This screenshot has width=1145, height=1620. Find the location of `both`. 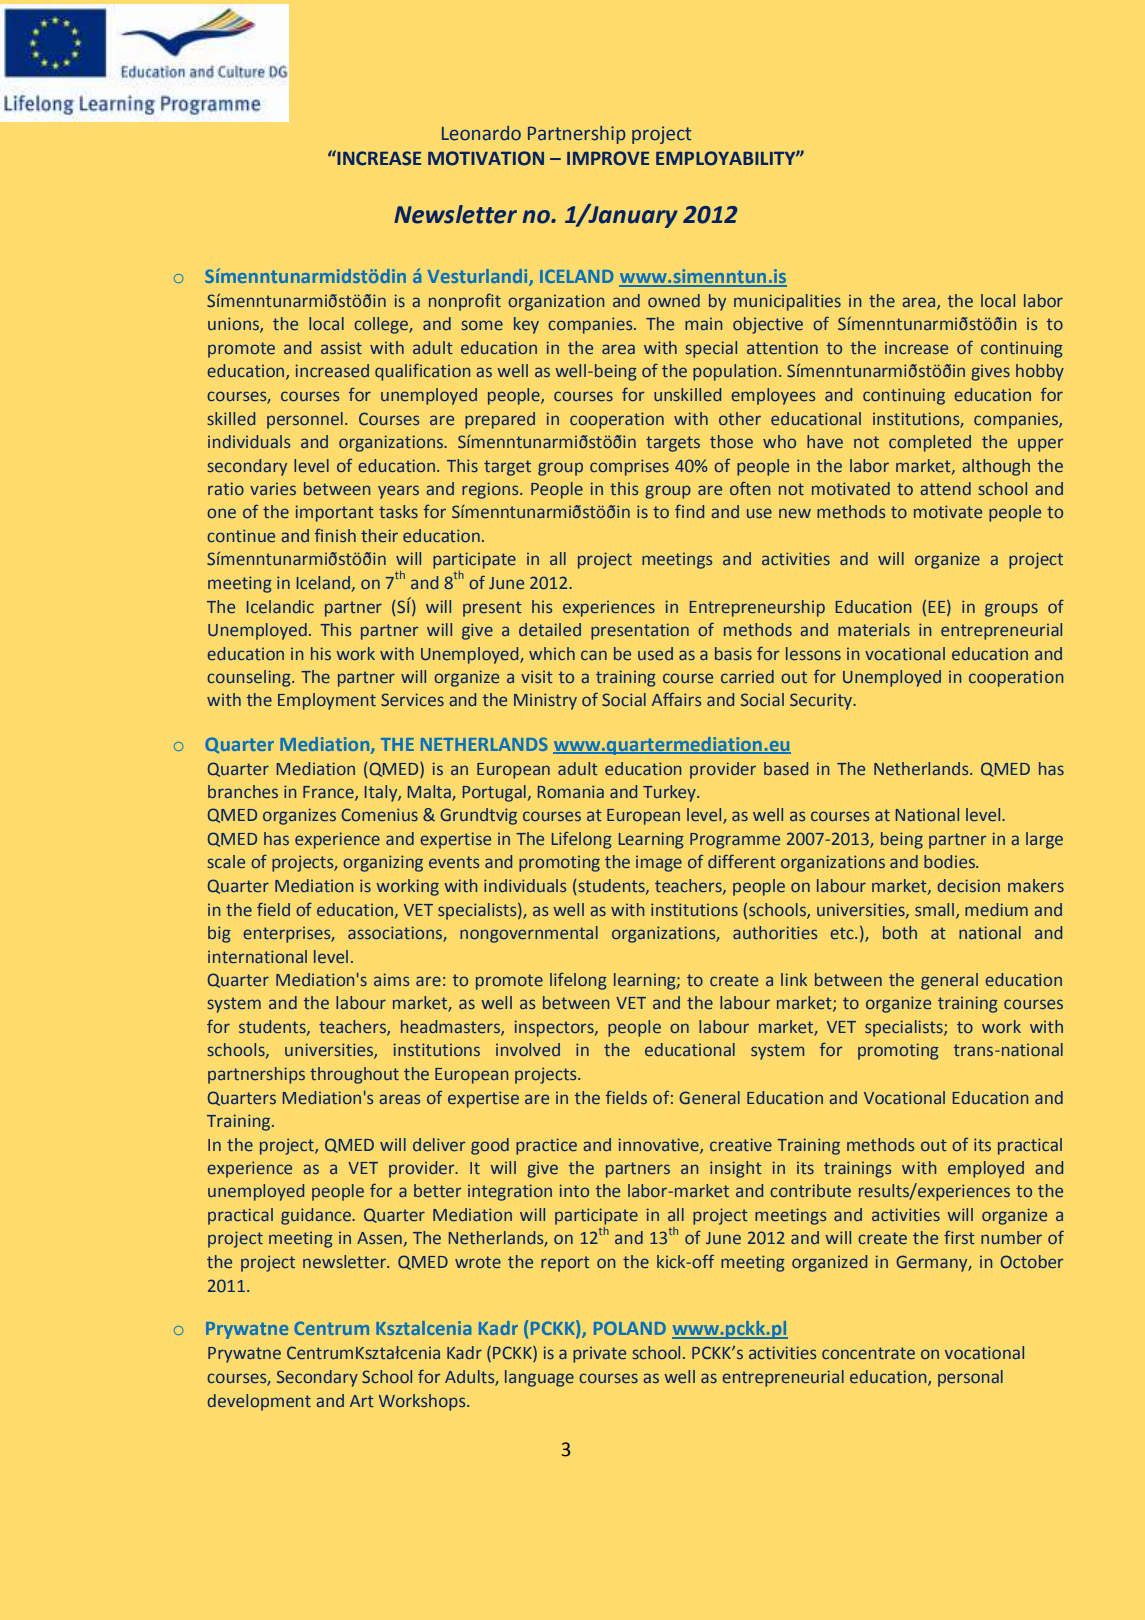

both is located at coordinates (900, 932).
